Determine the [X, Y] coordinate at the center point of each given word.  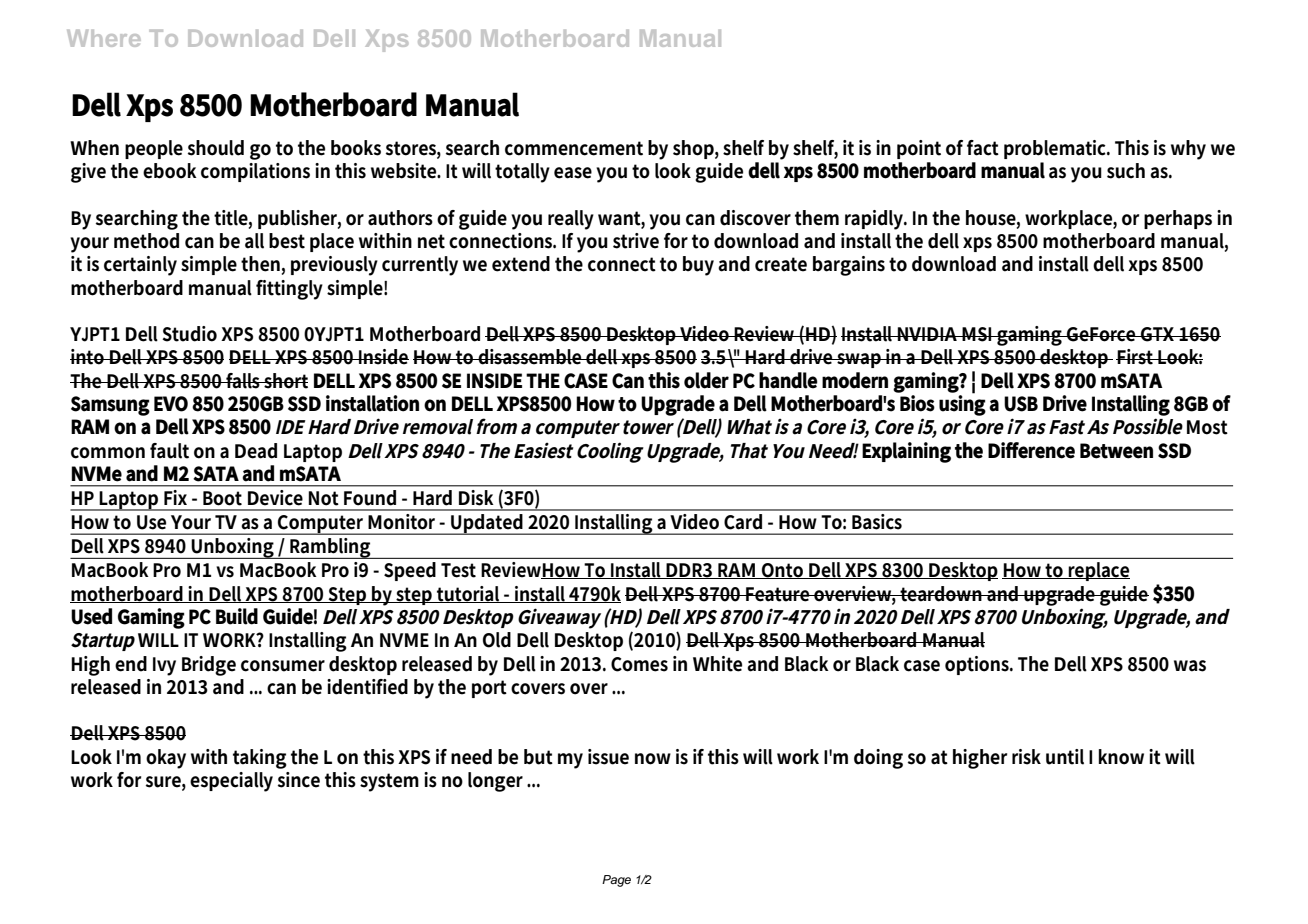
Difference [1031, 450]
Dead [256, 451]
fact [983, 148]
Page [616, 881]
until [1065, 757]
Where [104, 38]
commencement [574, 148]
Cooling [610, 452]
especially [231, 782]
